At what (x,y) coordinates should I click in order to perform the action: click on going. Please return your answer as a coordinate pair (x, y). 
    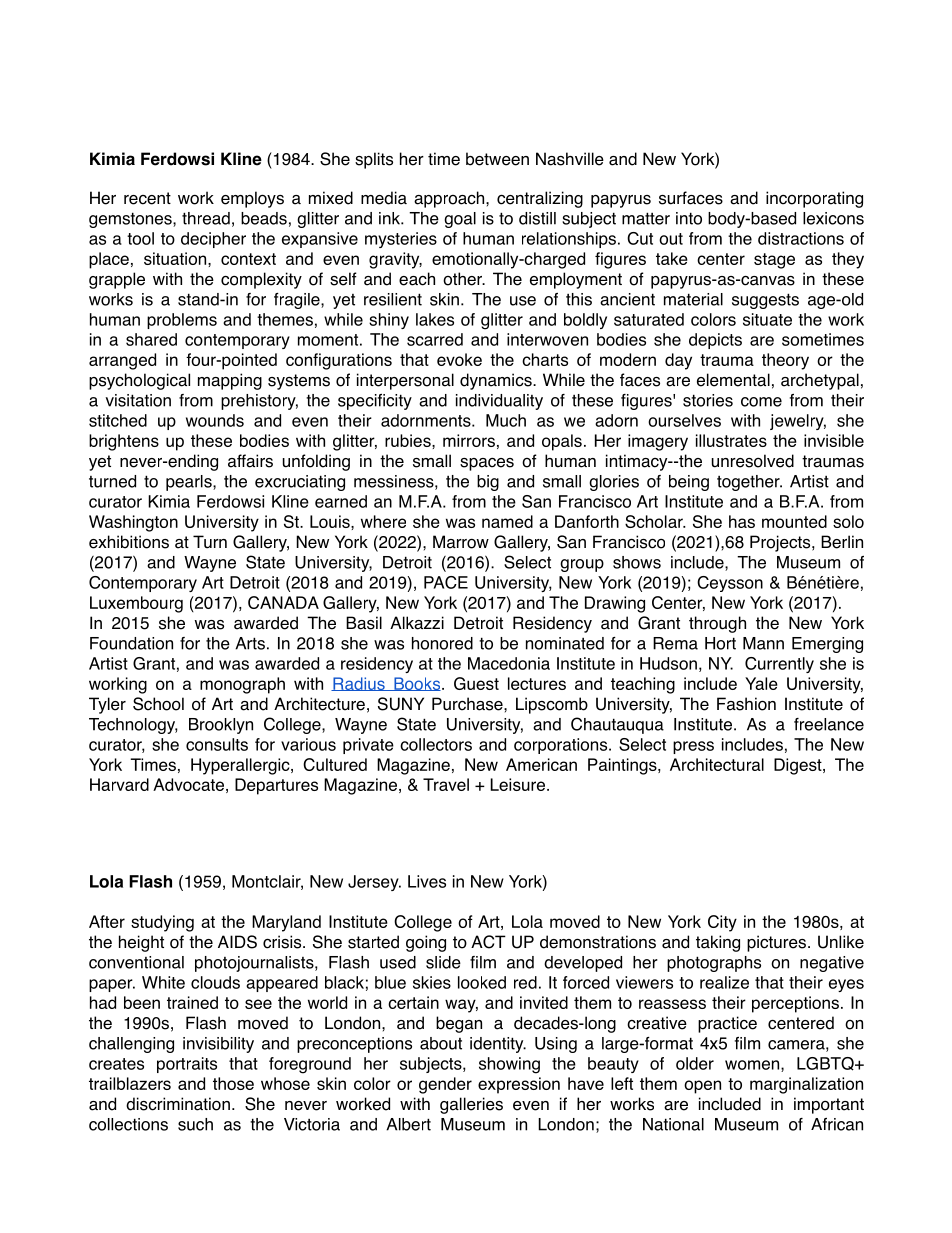
    Looking at the image, I should click on (426, 943).
